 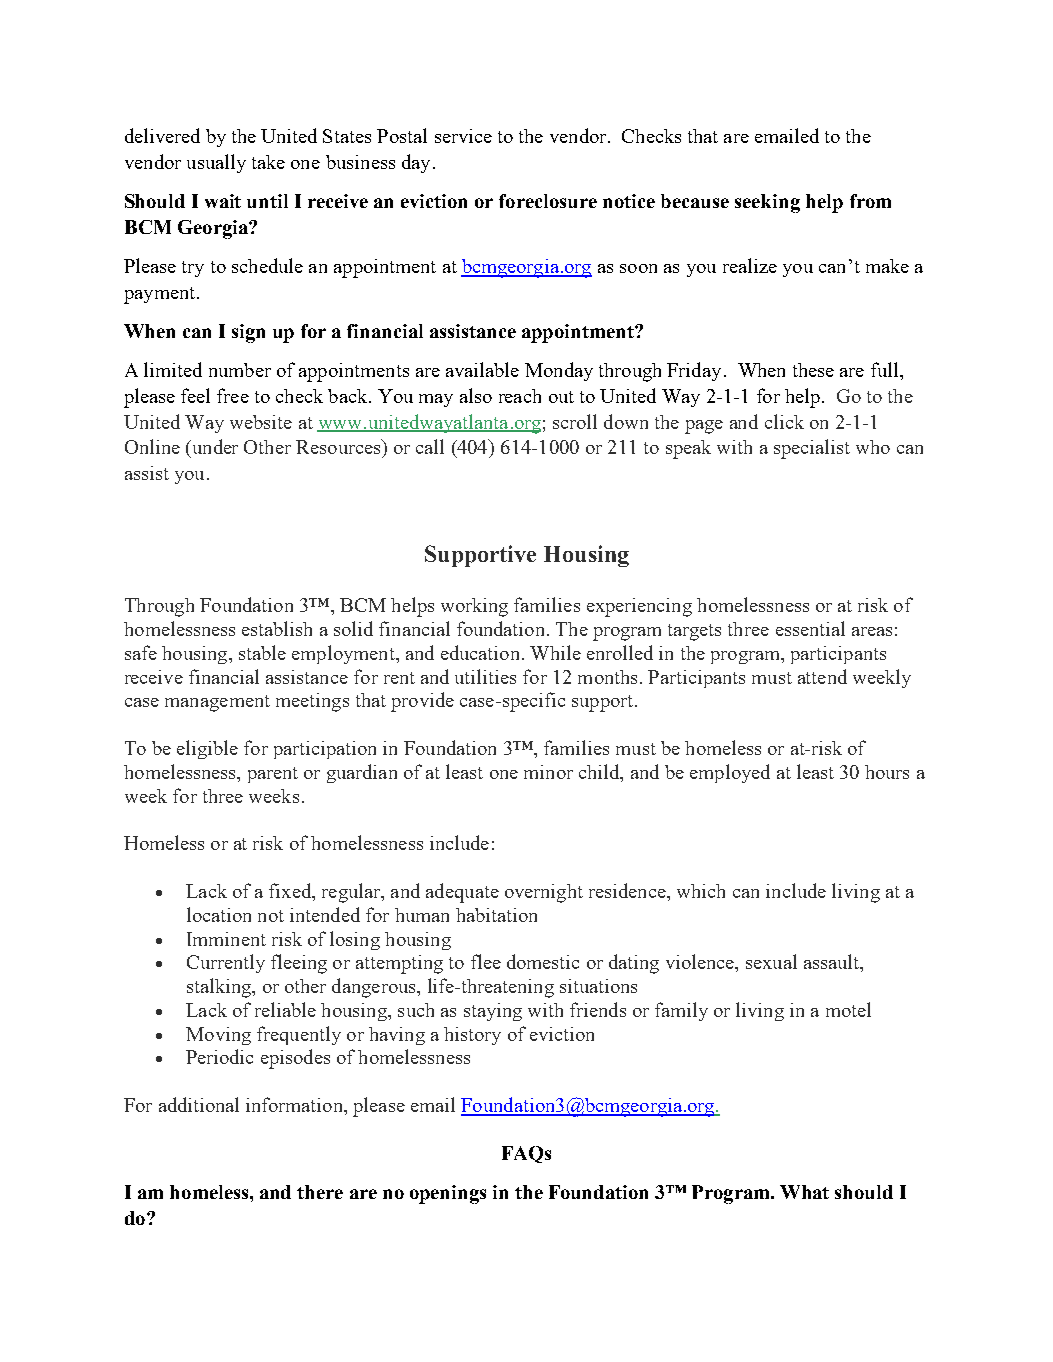 I want to click on foreclosure, so click(x=548, y=201).
